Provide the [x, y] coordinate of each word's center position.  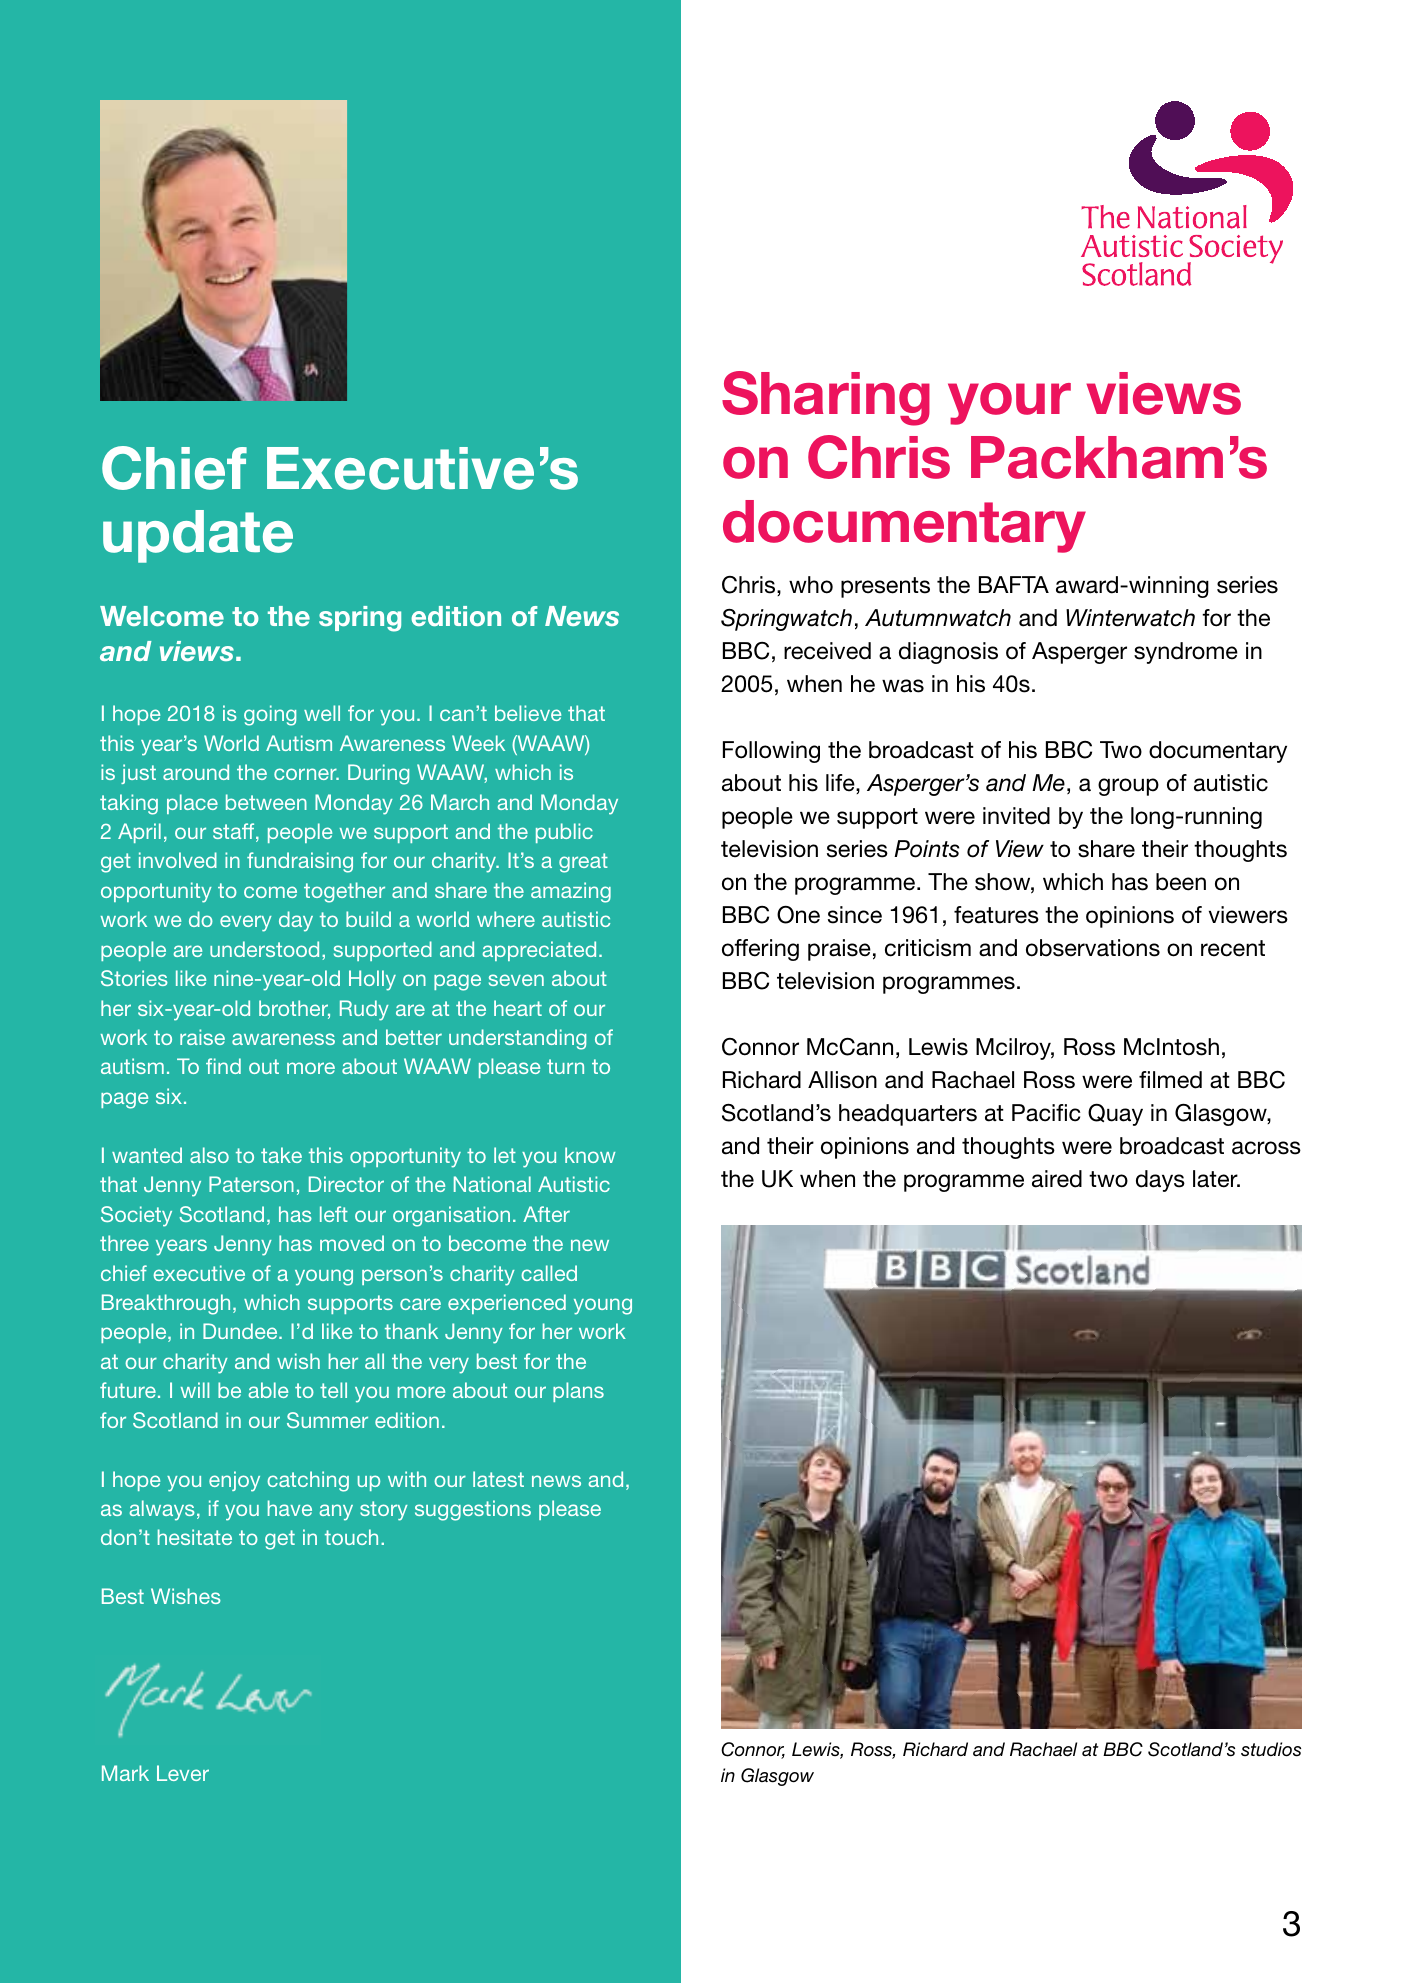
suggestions [473, 1510]
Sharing [826, 398]
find [223, 1066]
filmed [1170, 1080]
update [198, 536]
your [1009, 404]
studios [1271, 1749]
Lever [183, 1773]
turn [565, 1066]
